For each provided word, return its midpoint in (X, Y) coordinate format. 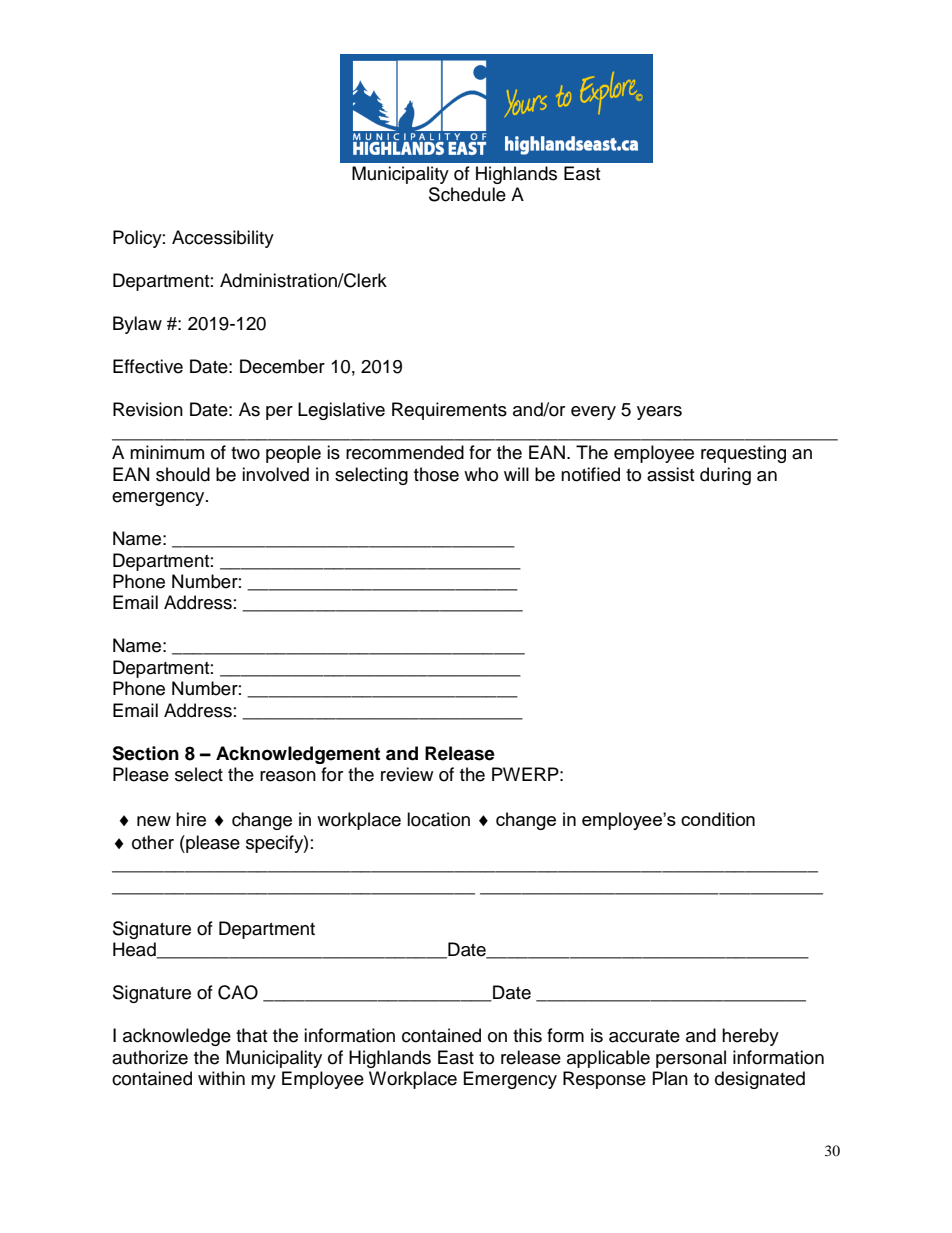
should (183, 474)
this (527, 1035)
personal (691, 1059)
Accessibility (223, 239)
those (436, 474)
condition (718, 819)
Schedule (467, 194)
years (659, 413)
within (221, 1078)
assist (670, 474)
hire (191, 819)
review (407, 774)
